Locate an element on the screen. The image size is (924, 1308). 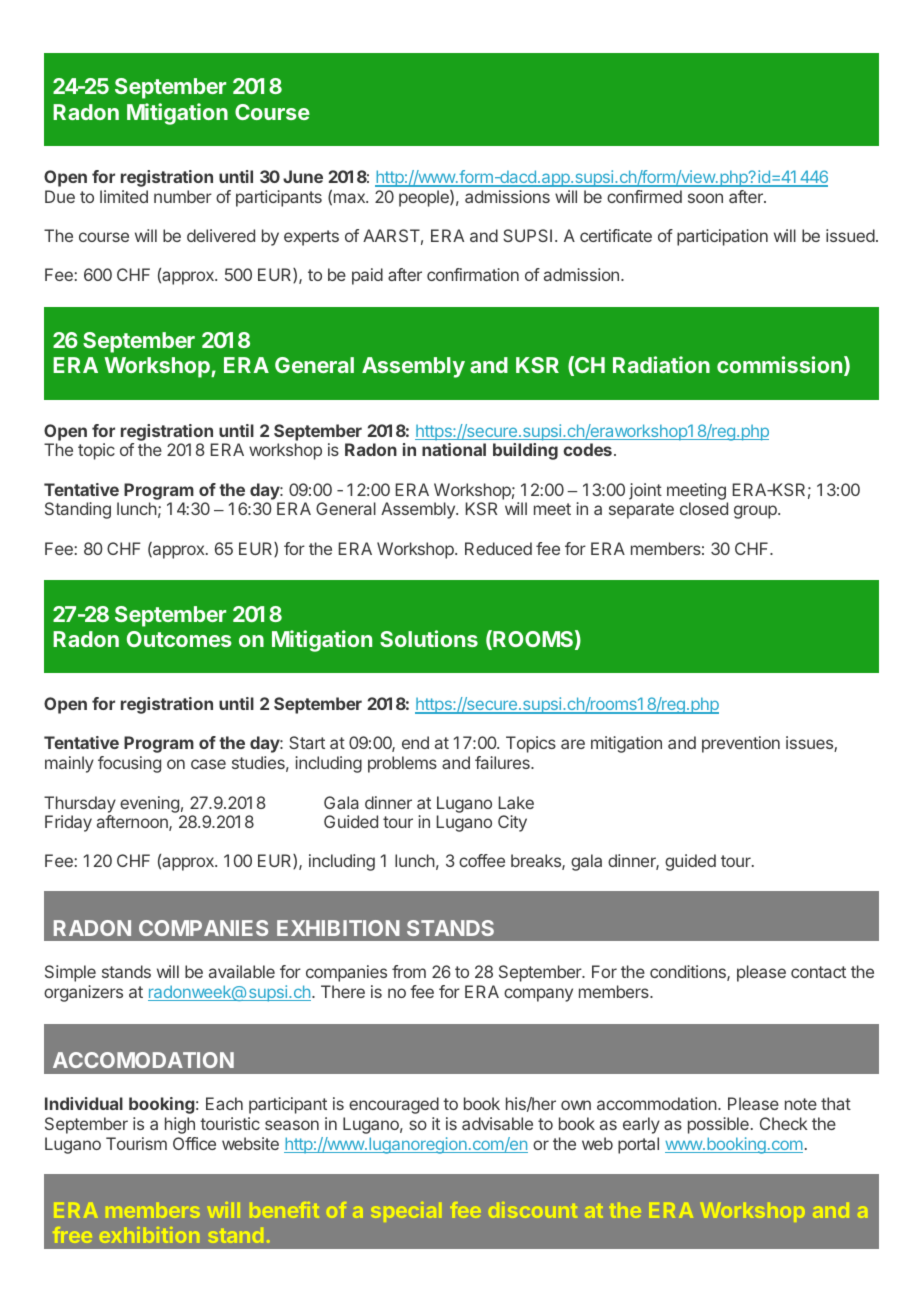
prevention is located at coordinates (741, 744).
